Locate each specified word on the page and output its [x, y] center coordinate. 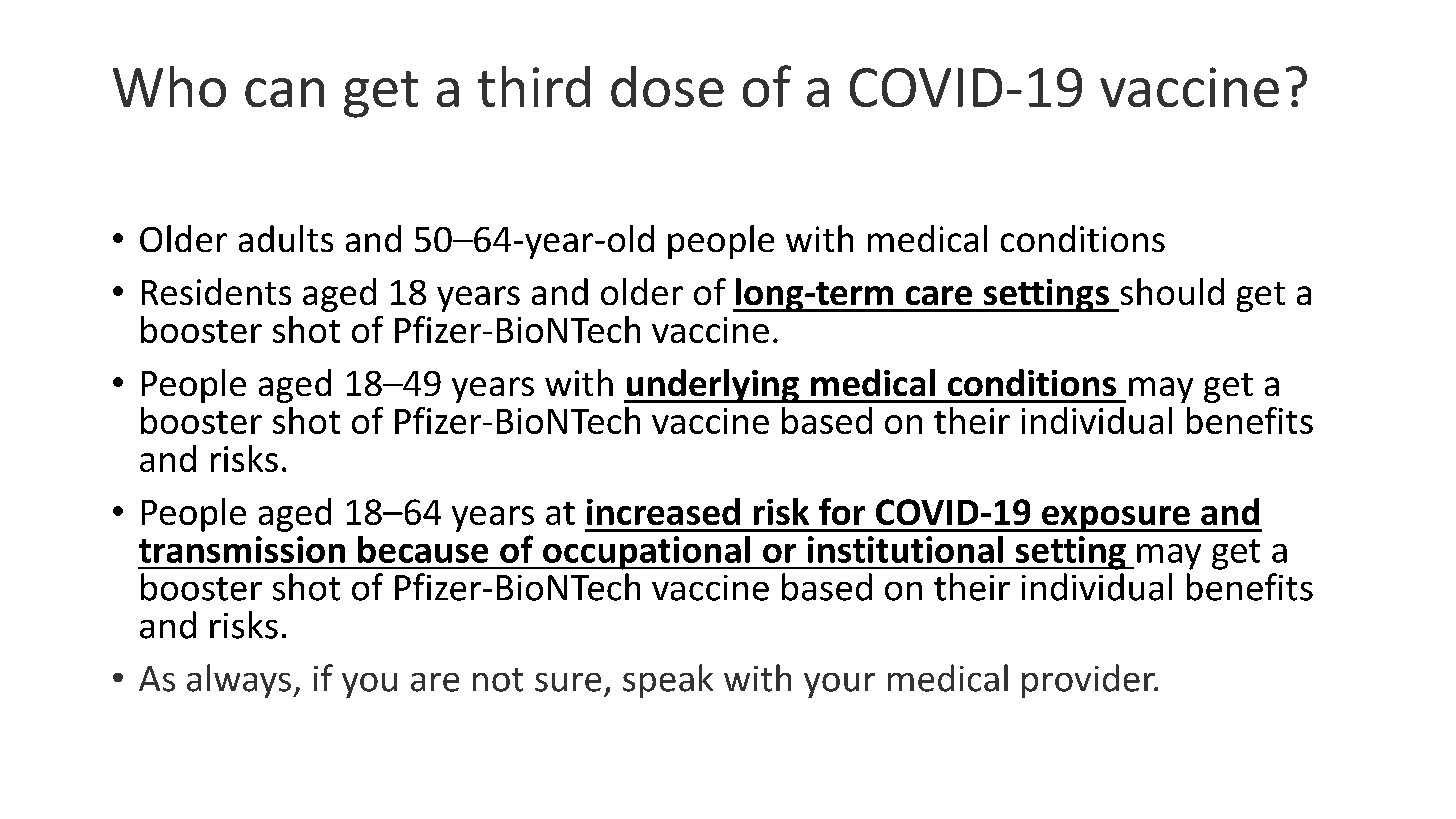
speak [668, 681]
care [939, 295]
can [284, 92]
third [534, 86]
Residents [216, 291]
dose [667, 86]
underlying [712, 386]
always [239, 681]
